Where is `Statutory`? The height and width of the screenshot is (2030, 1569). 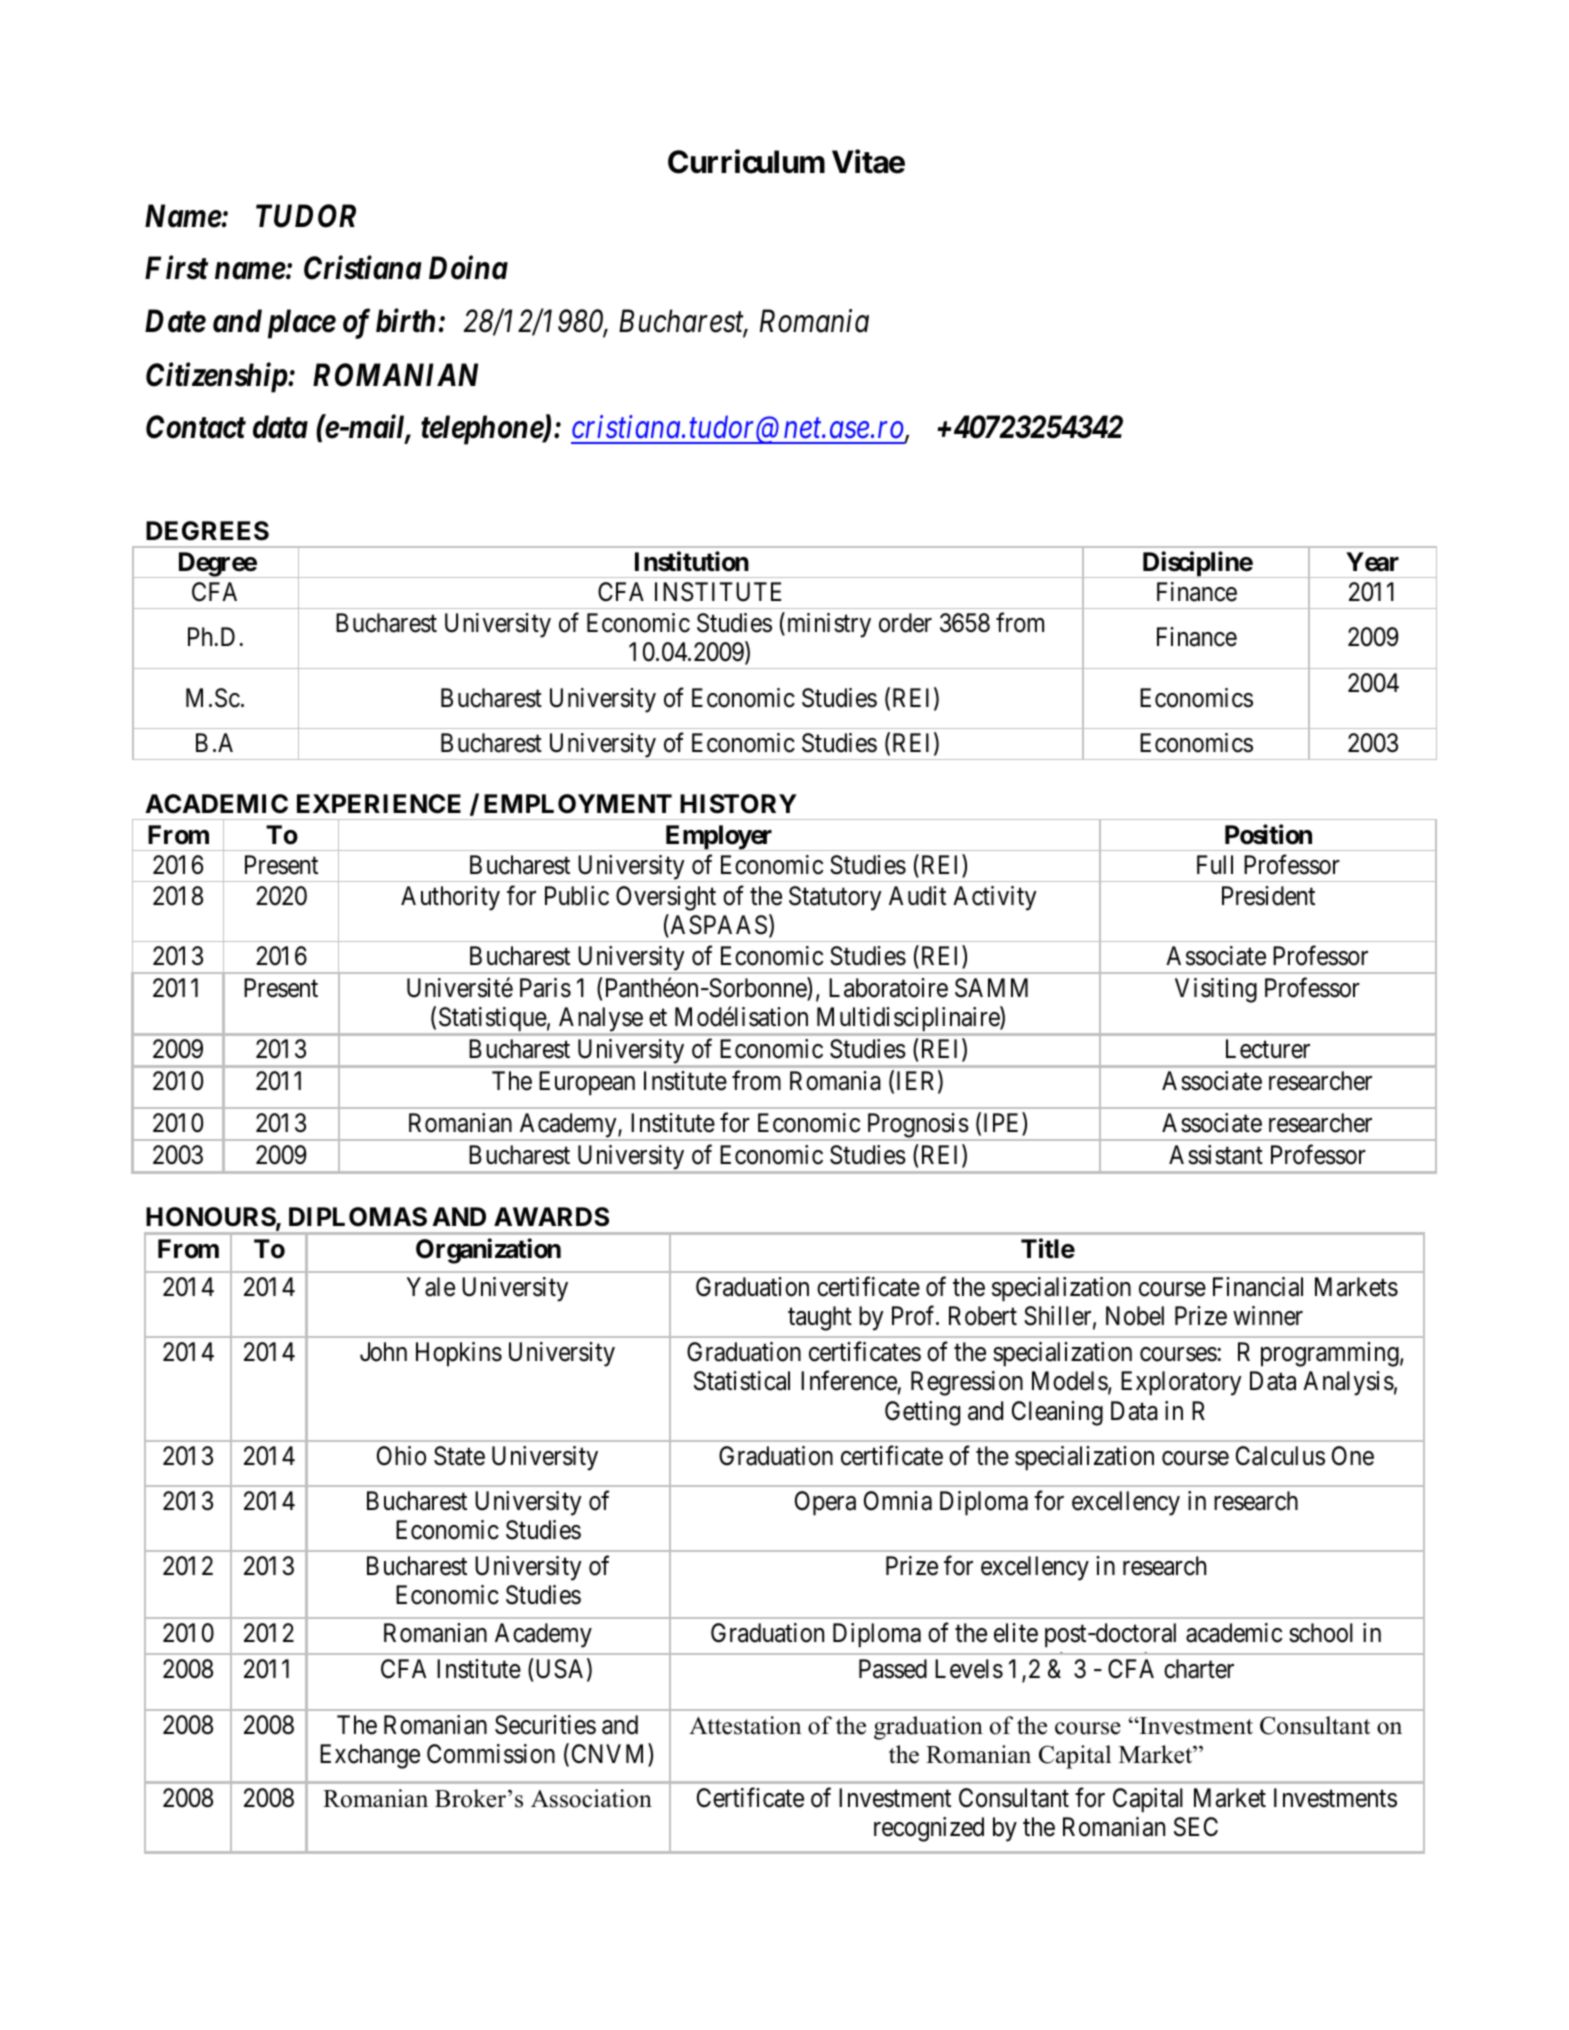
Statutory is located at coordinates (835, 898).
